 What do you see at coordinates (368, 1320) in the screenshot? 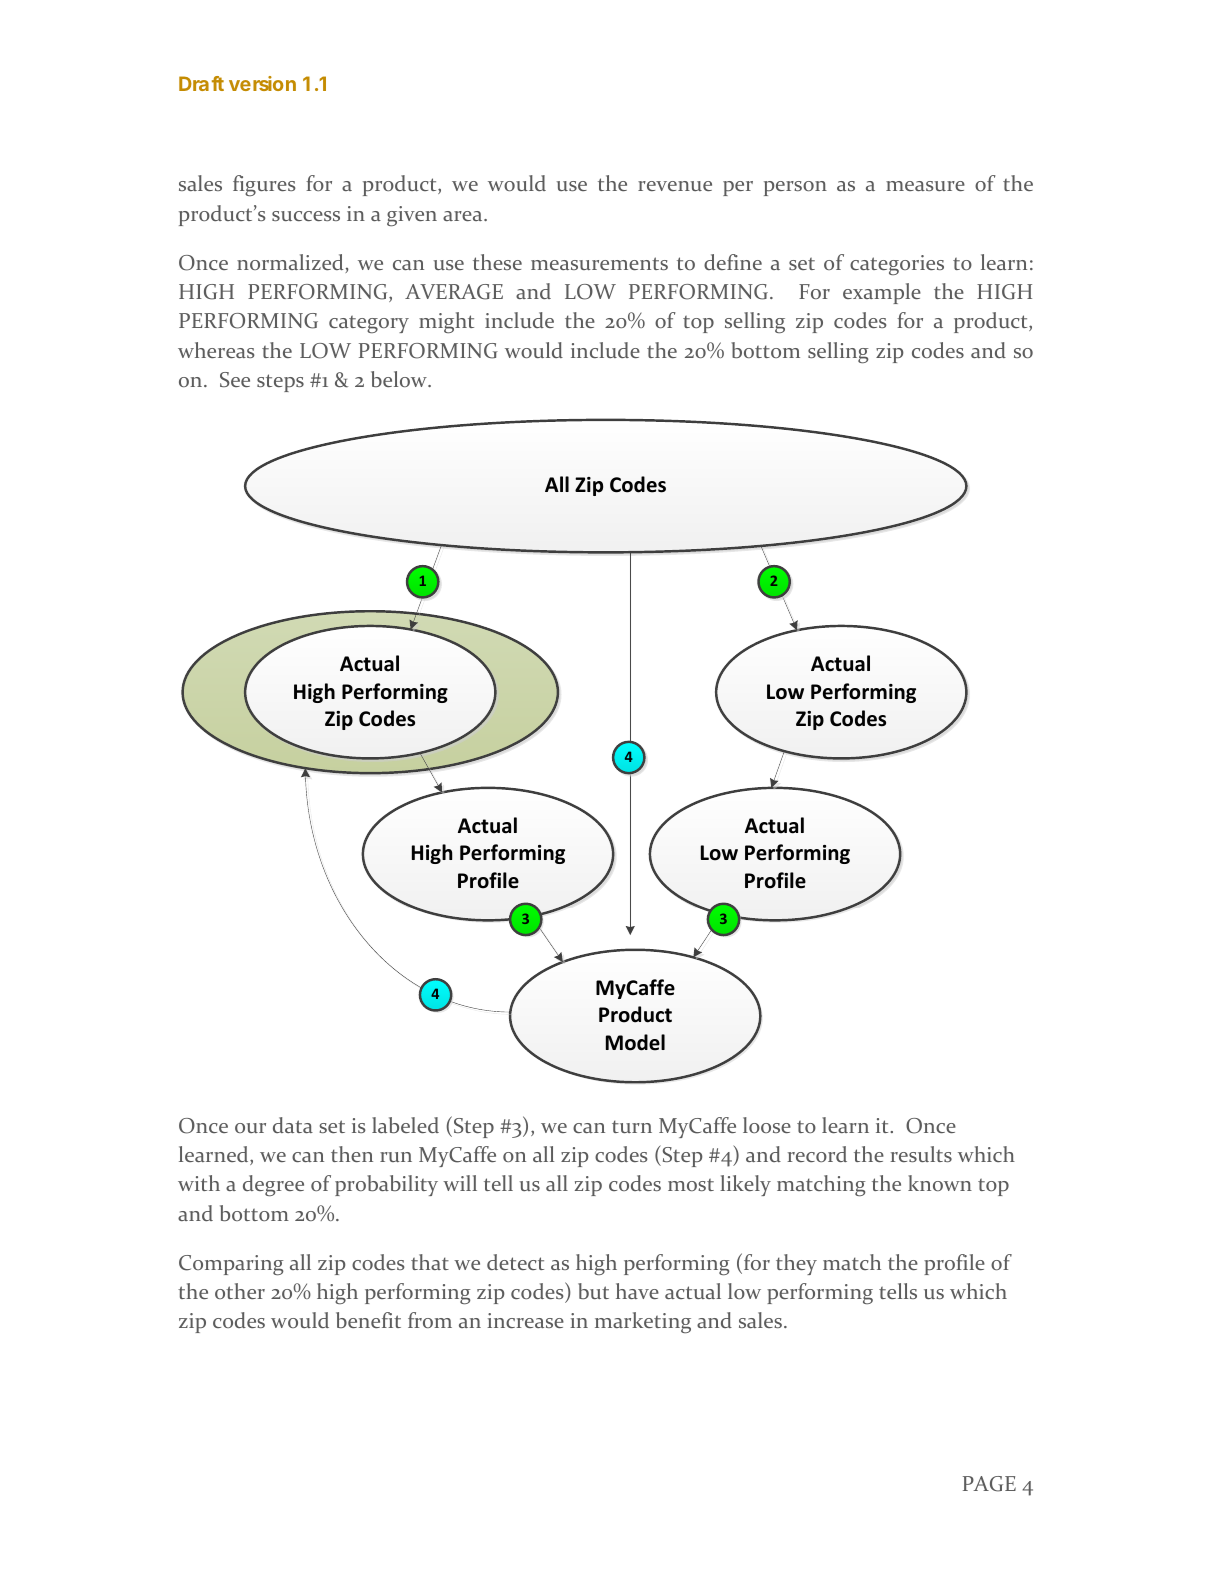
I see `benefit` at bounding box center [368, 1320].
